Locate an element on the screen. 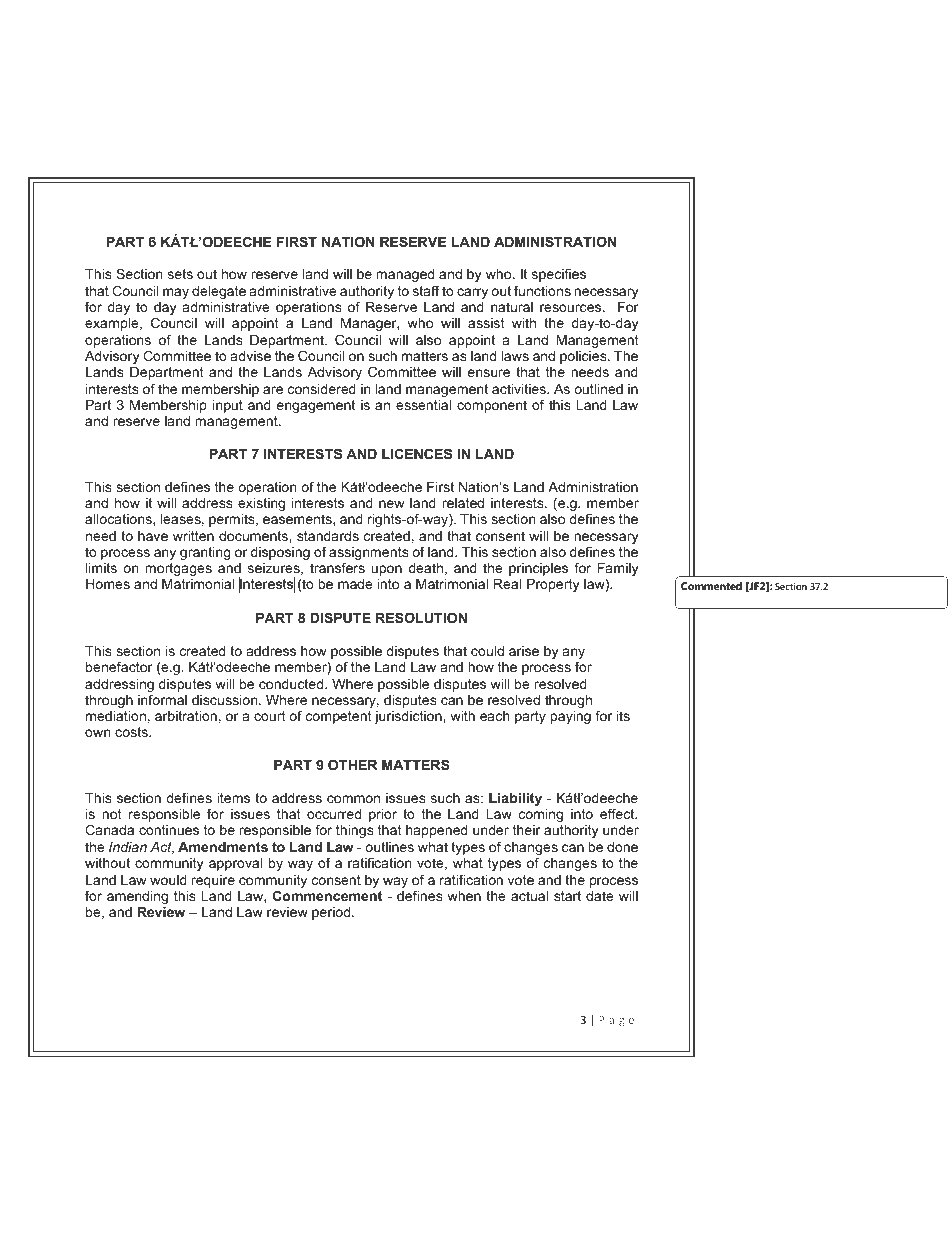 The image size is (952, 1233). may is located at coordinates (176, 293).
